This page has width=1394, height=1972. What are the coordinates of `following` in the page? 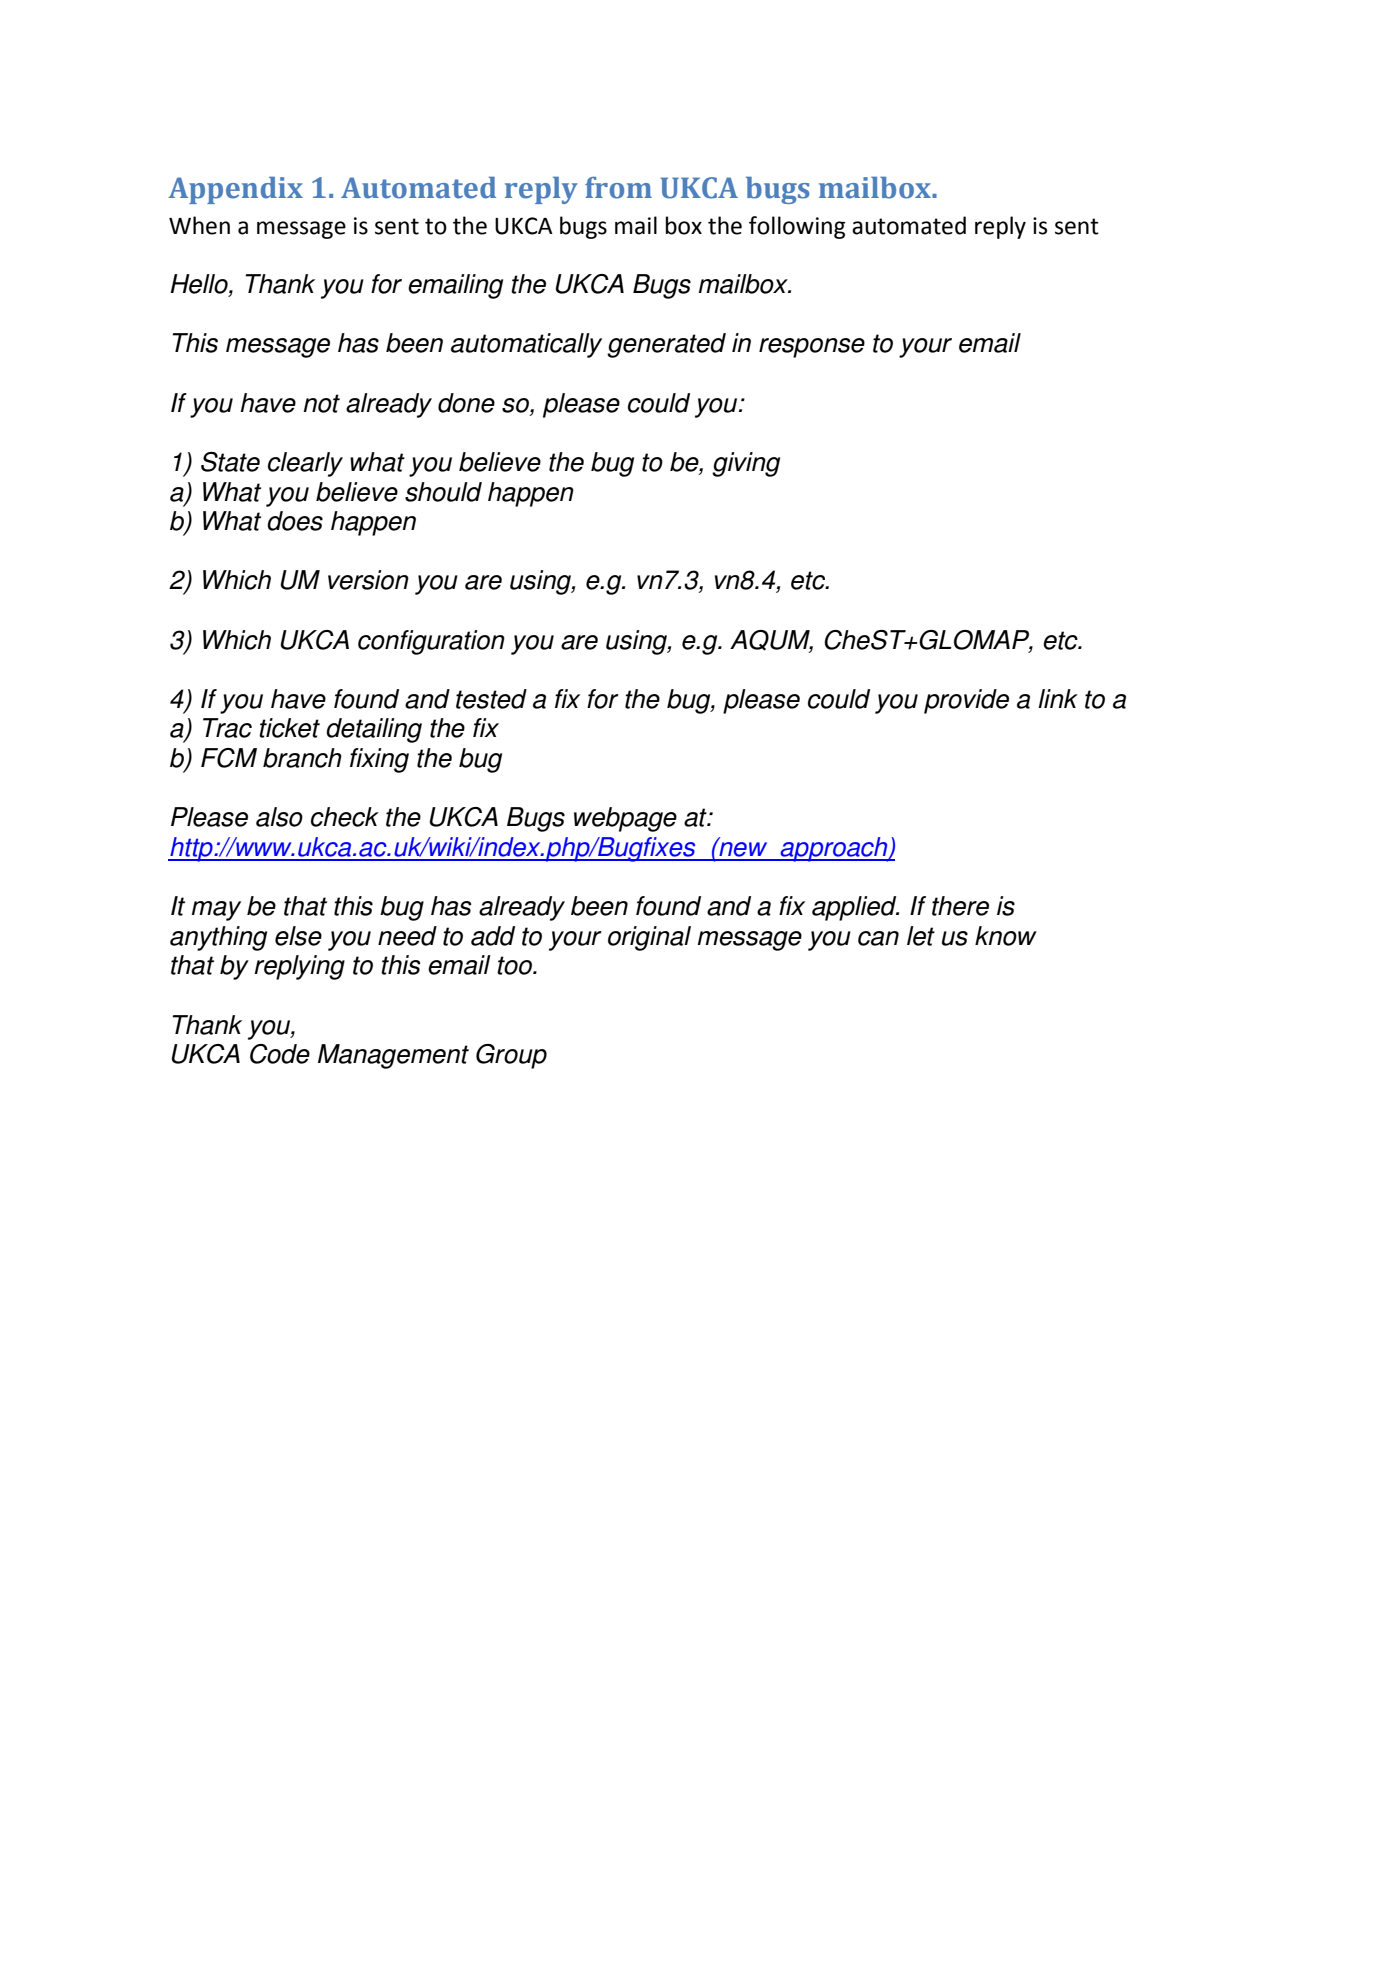 It's located at (797, 227).
